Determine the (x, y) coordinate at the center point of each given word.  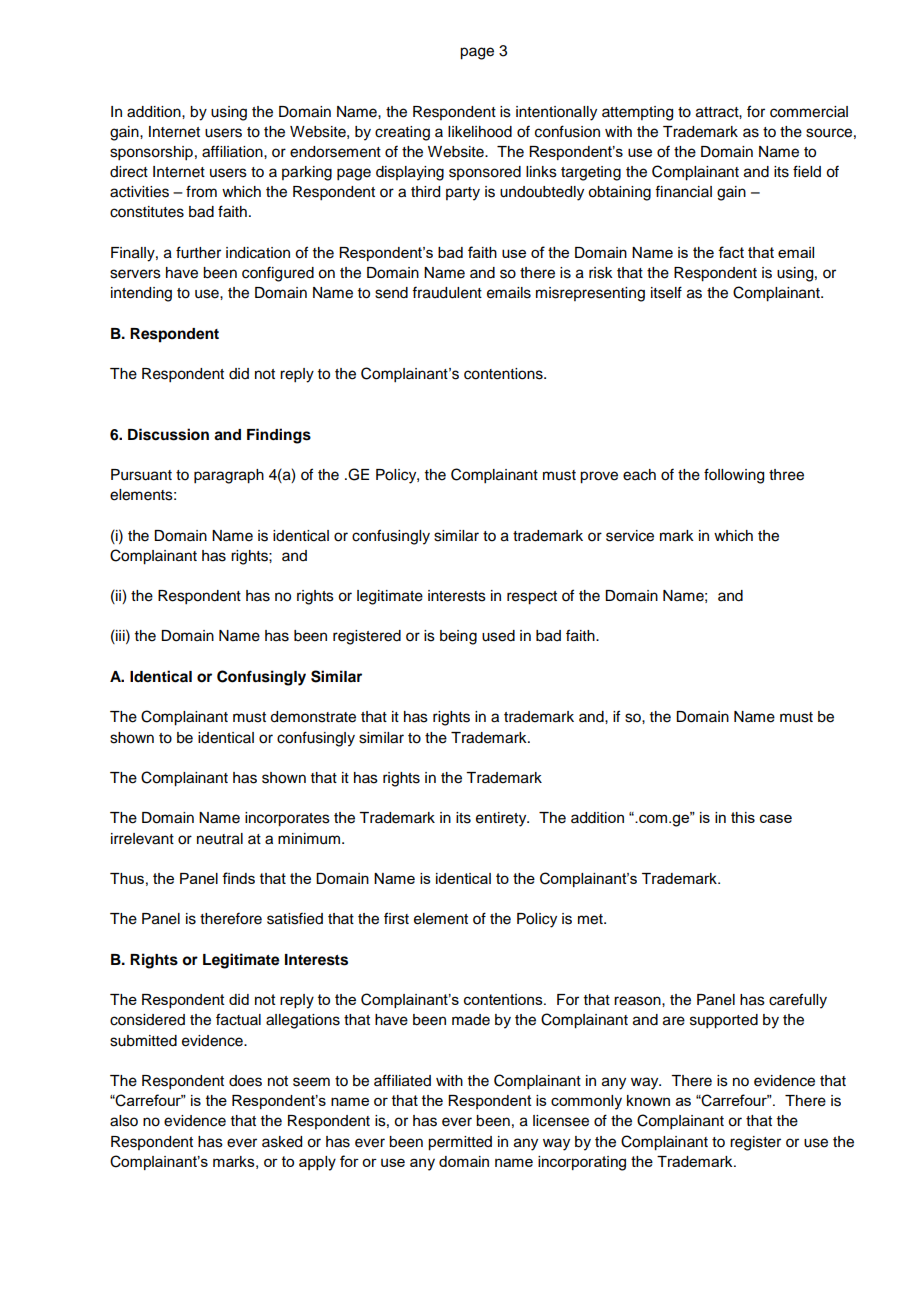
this (743, 817)
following (734, 476)
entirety (502, 819)
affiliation (233, 151)
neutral (220, 839)
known (648, 1100)
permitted (460, 1143)
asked (282, 1142)
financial (683, 191)
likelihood (480, 132)
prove (599, 477)
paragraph (229, 476)
